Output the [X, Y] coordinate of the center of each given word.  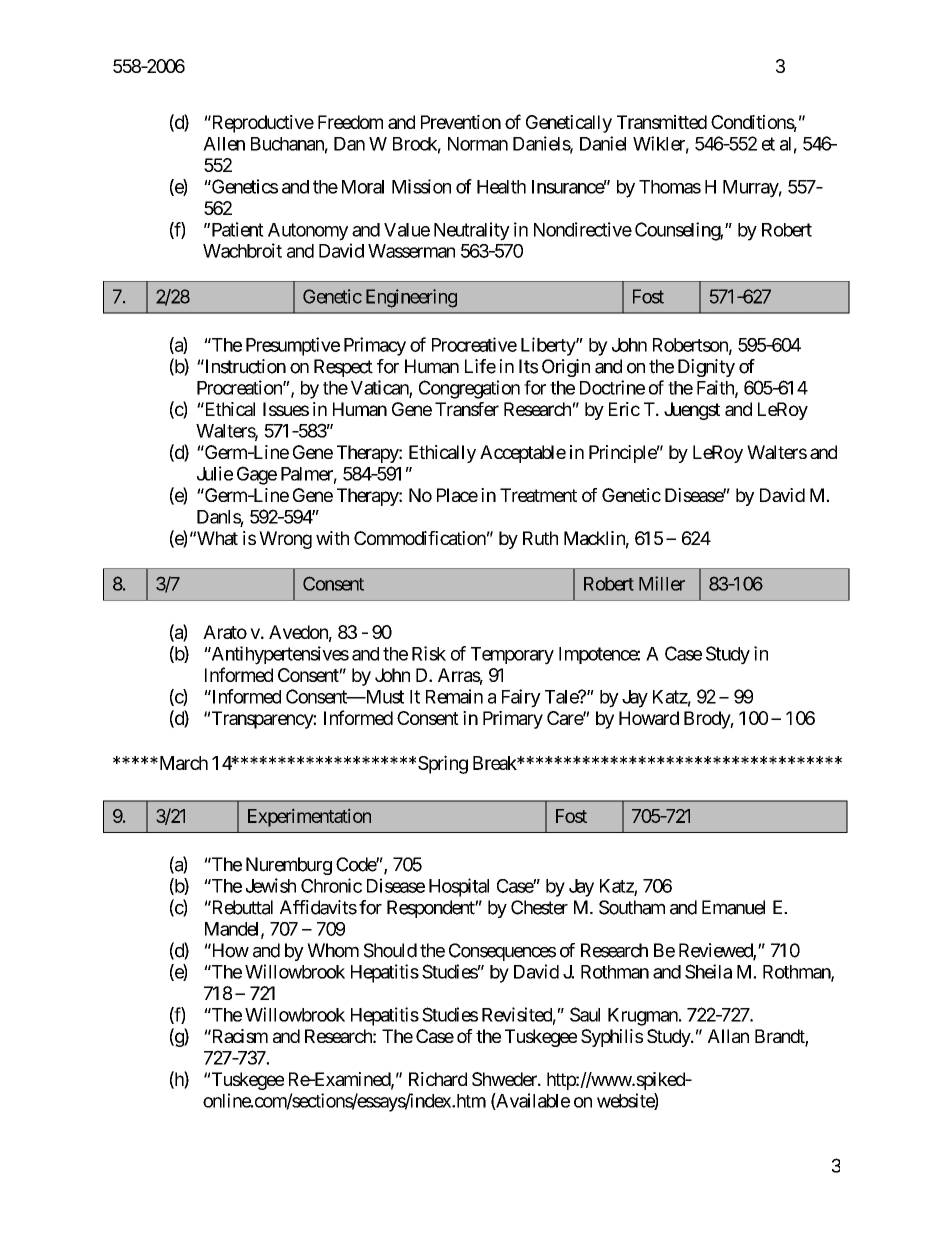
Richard [438, 1079]
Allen [224, 144]
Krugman [644, 1017]
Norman [478, 144]
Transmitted [662, 122]
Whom [333, 950]
